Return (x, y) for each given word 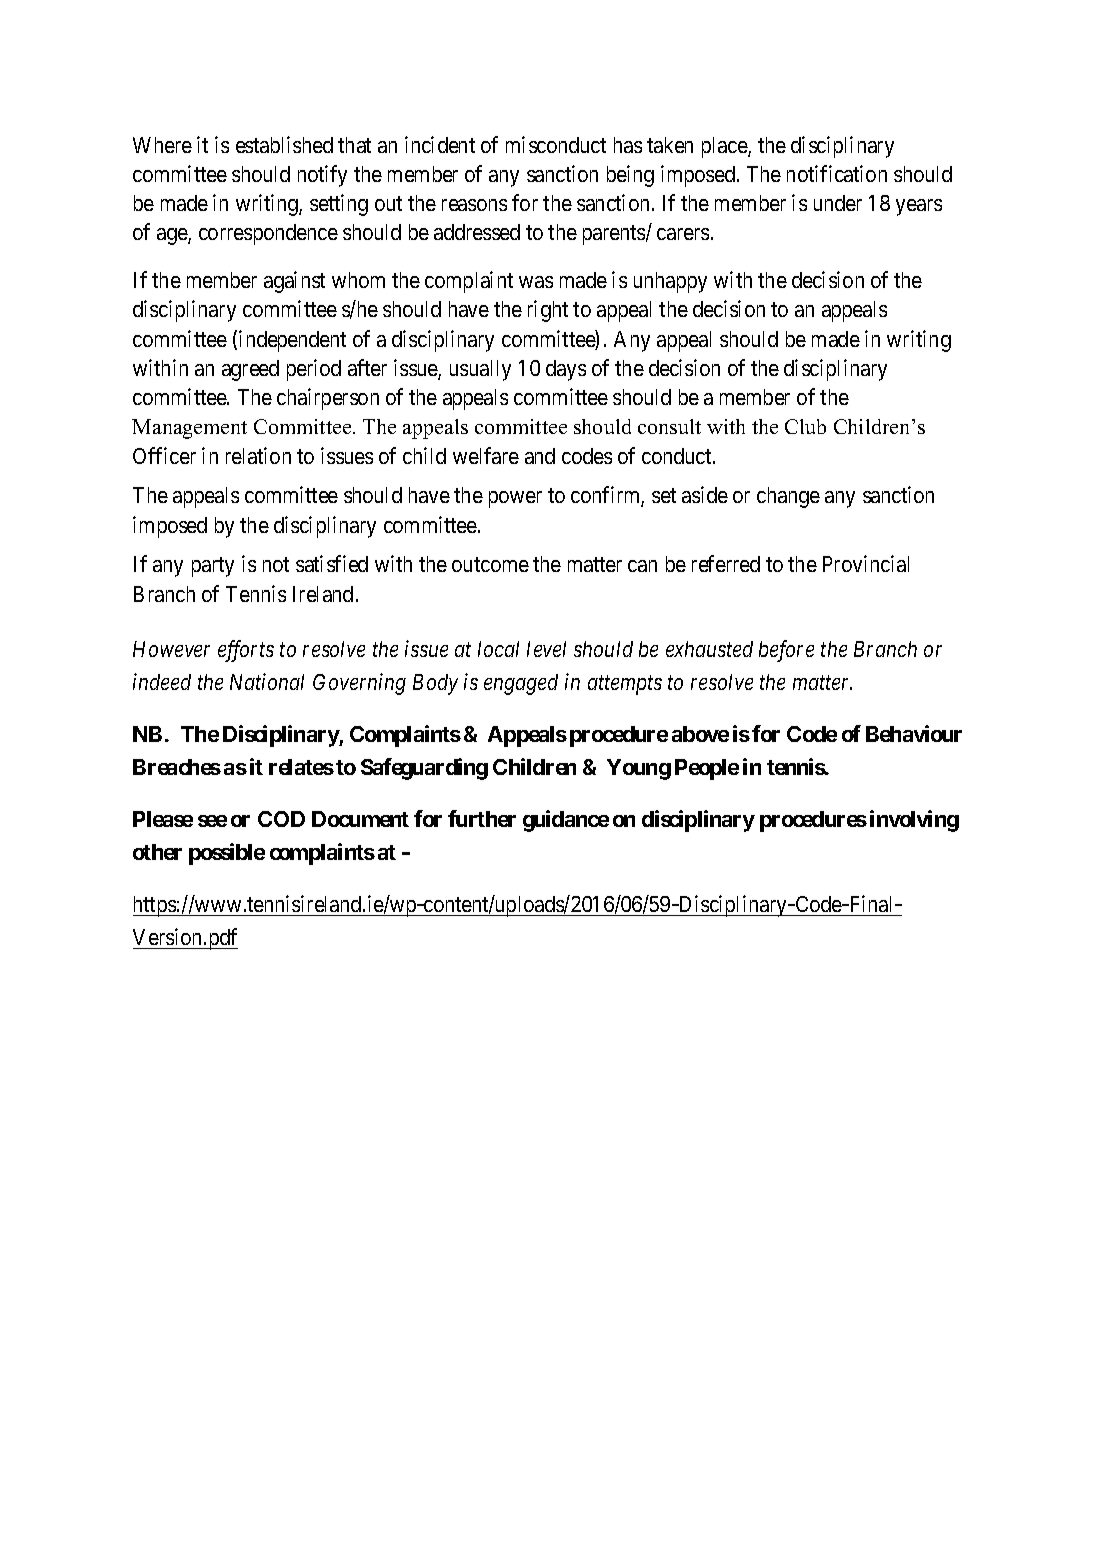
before (786, 651)
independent (292, 341)
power (515, 499)
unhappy (670, 282)
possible (227, 854)
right (548, 311)
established (284, 144)
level (546, 649)
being (630, 176)
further (482, 818)
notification (837, 173)
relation (258, 455)
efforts (246, 651)
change (788, 497)
